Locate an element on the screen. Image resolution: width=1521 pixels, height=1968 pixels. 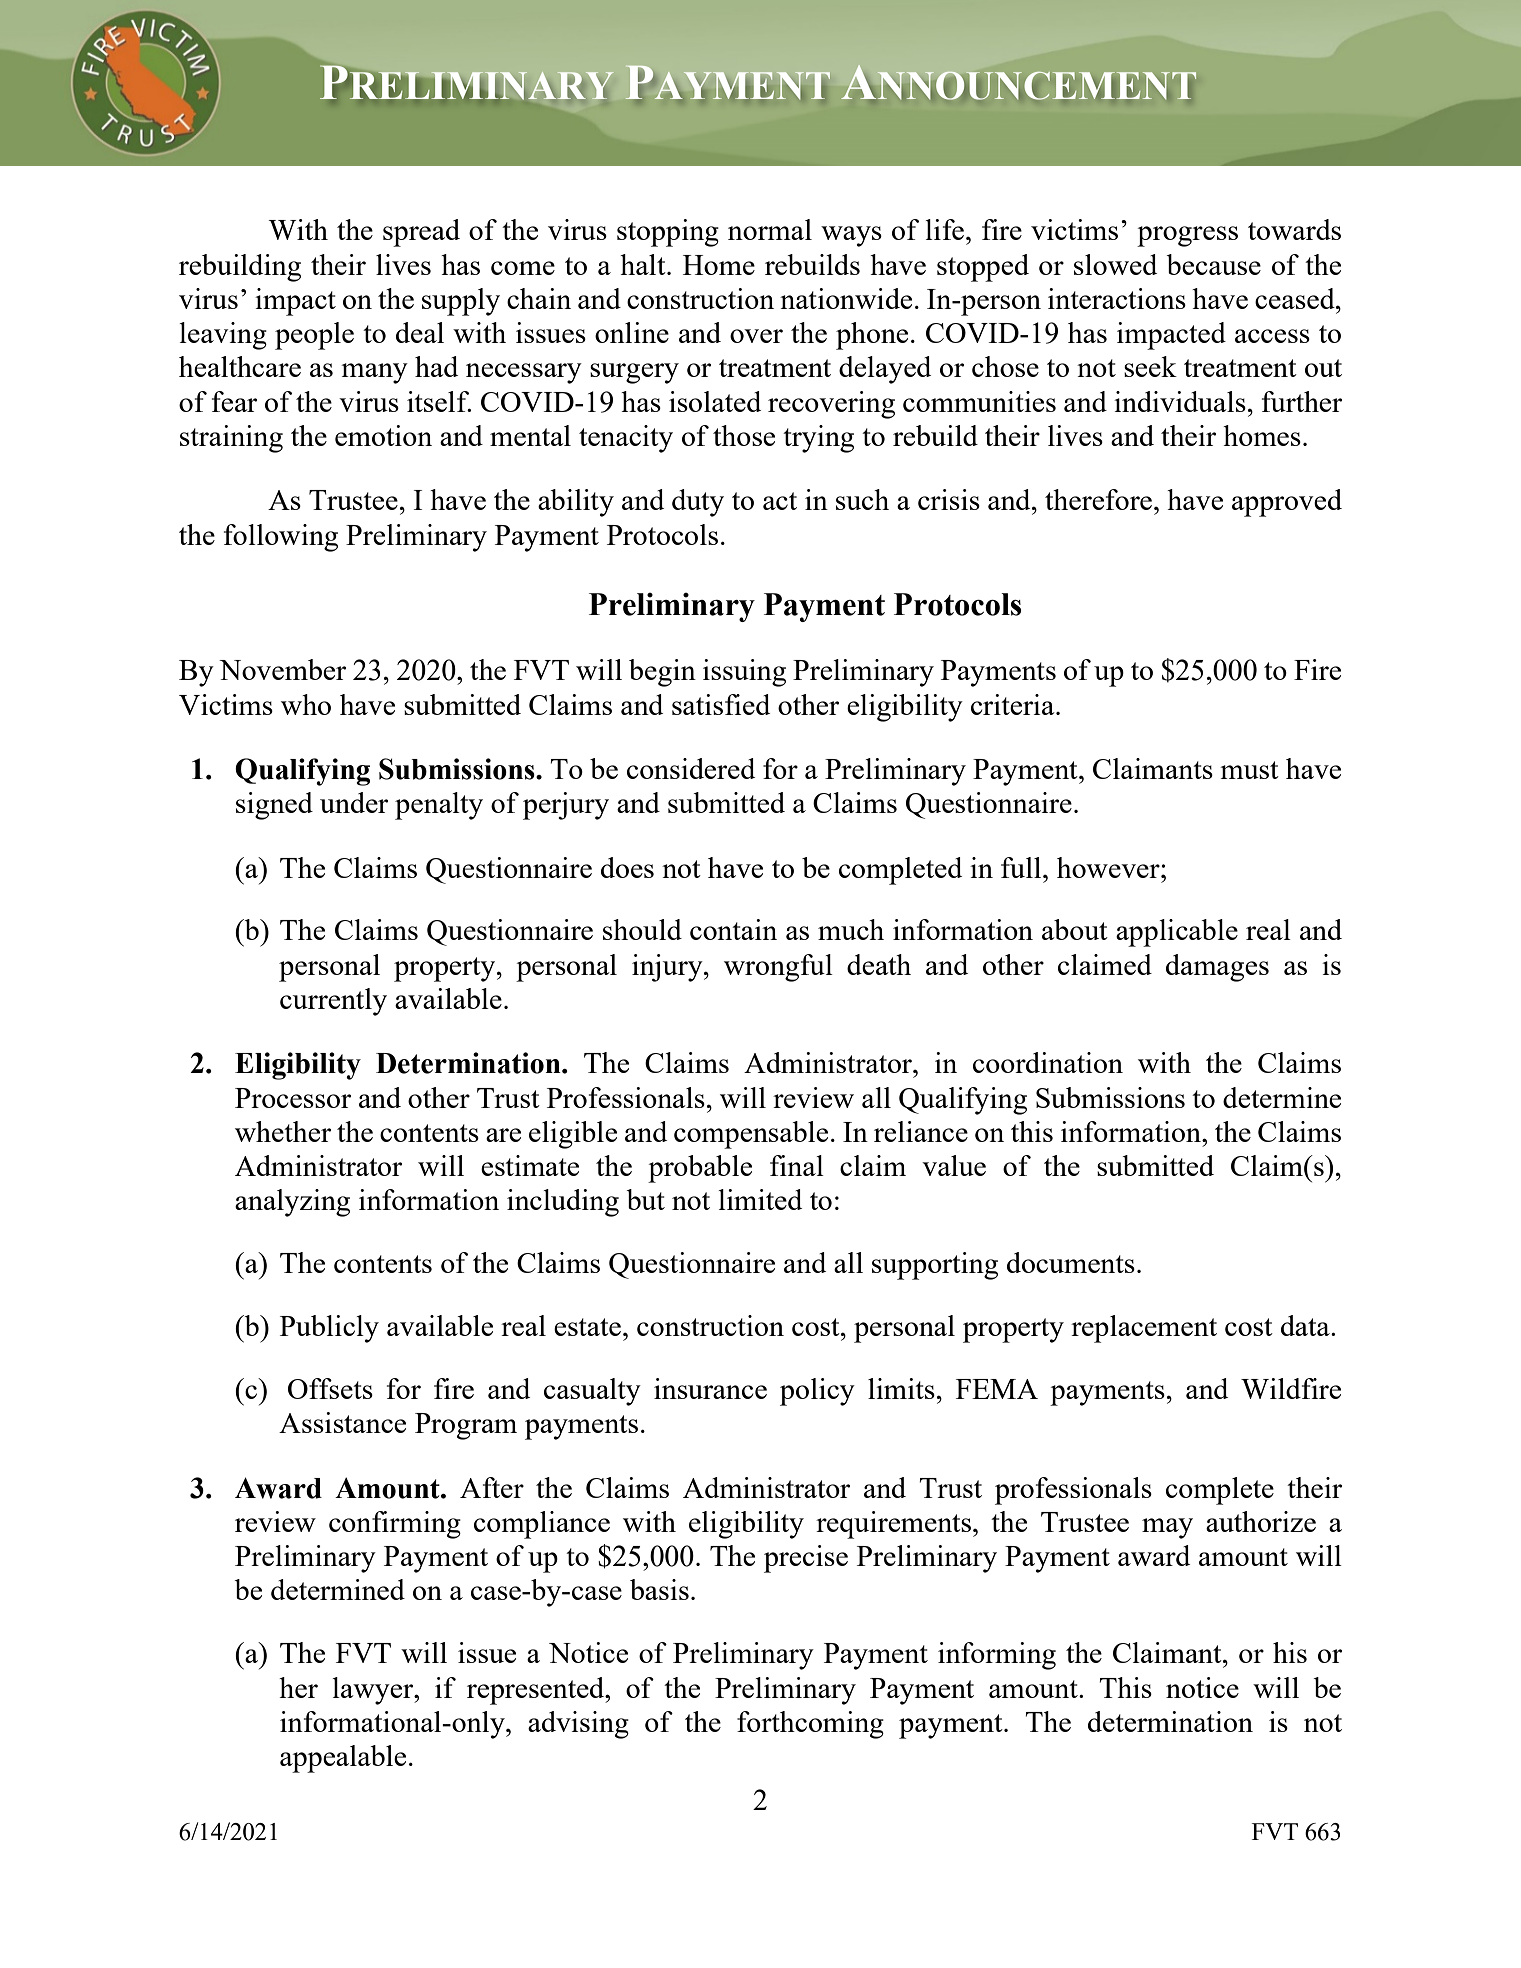
insurance is located at coordinates (710, 1388).
